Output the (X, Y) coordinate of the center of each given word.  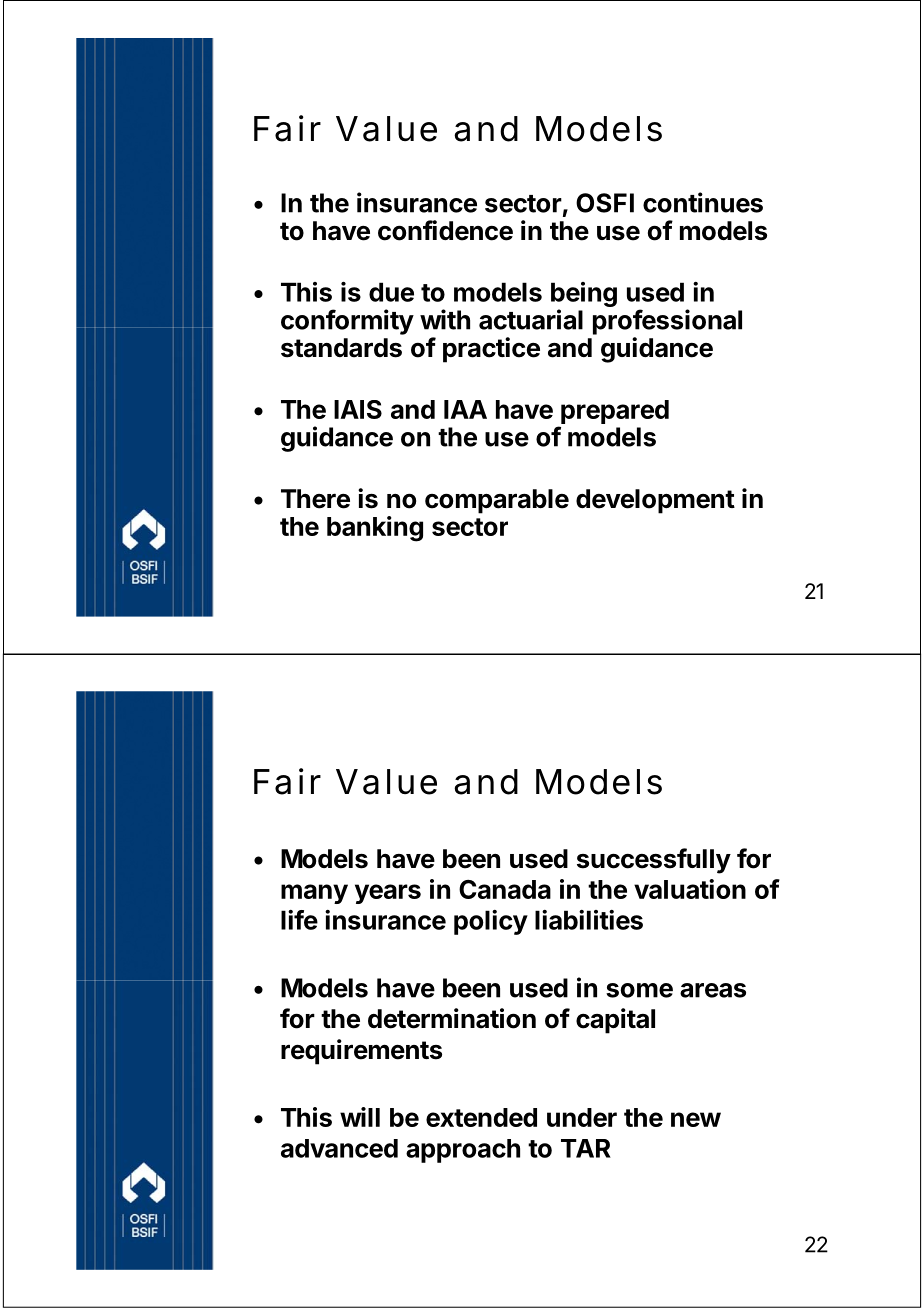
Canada (505, 889)
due (391, 292)
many (314, 894)
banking (375, 529)
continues (703, 202)
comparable (497, 501)
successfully (654, 861)
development (655, 501)
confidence (445, 230)
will (360, 1117)
